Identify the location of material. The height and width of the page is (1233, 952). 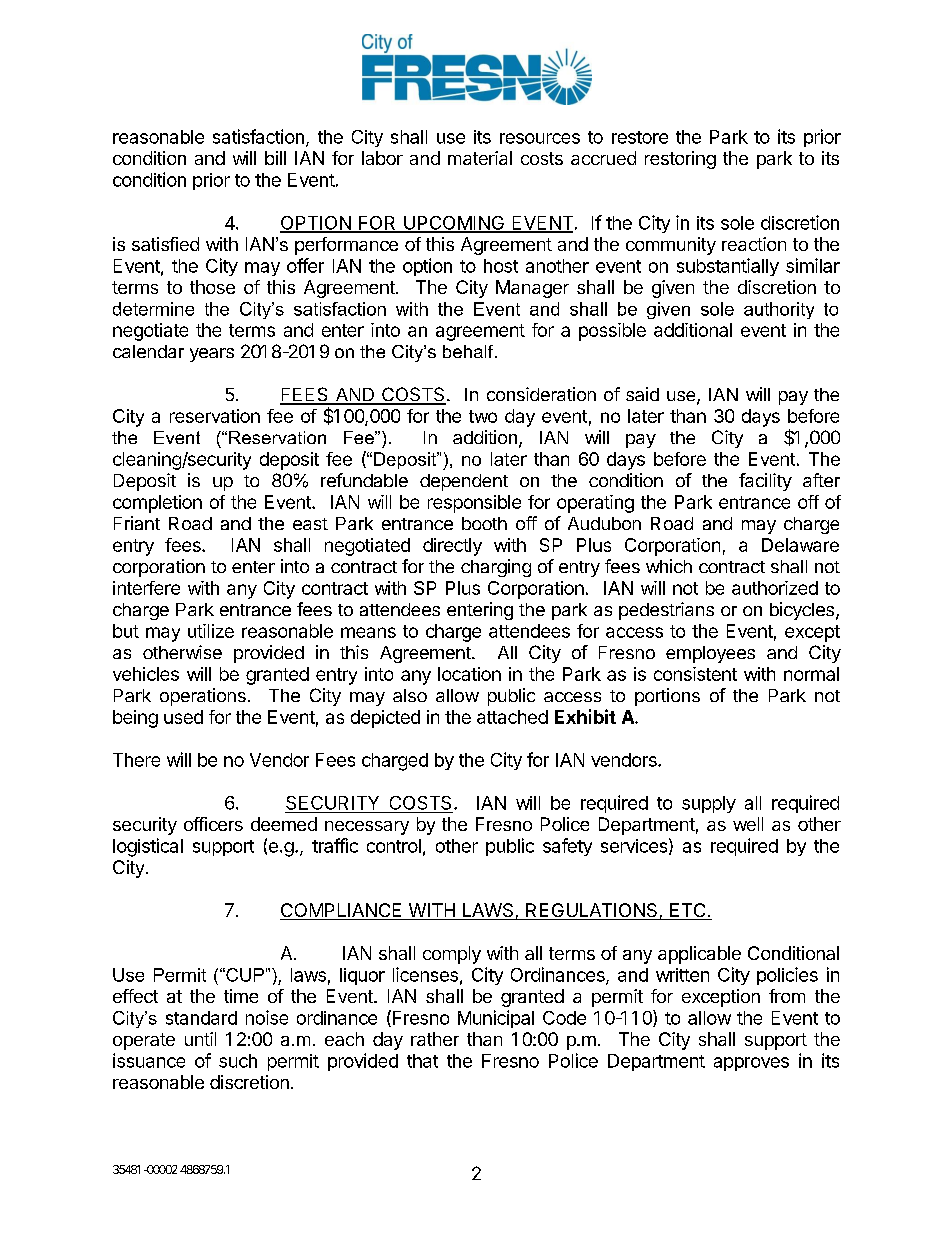
(480, 158).
